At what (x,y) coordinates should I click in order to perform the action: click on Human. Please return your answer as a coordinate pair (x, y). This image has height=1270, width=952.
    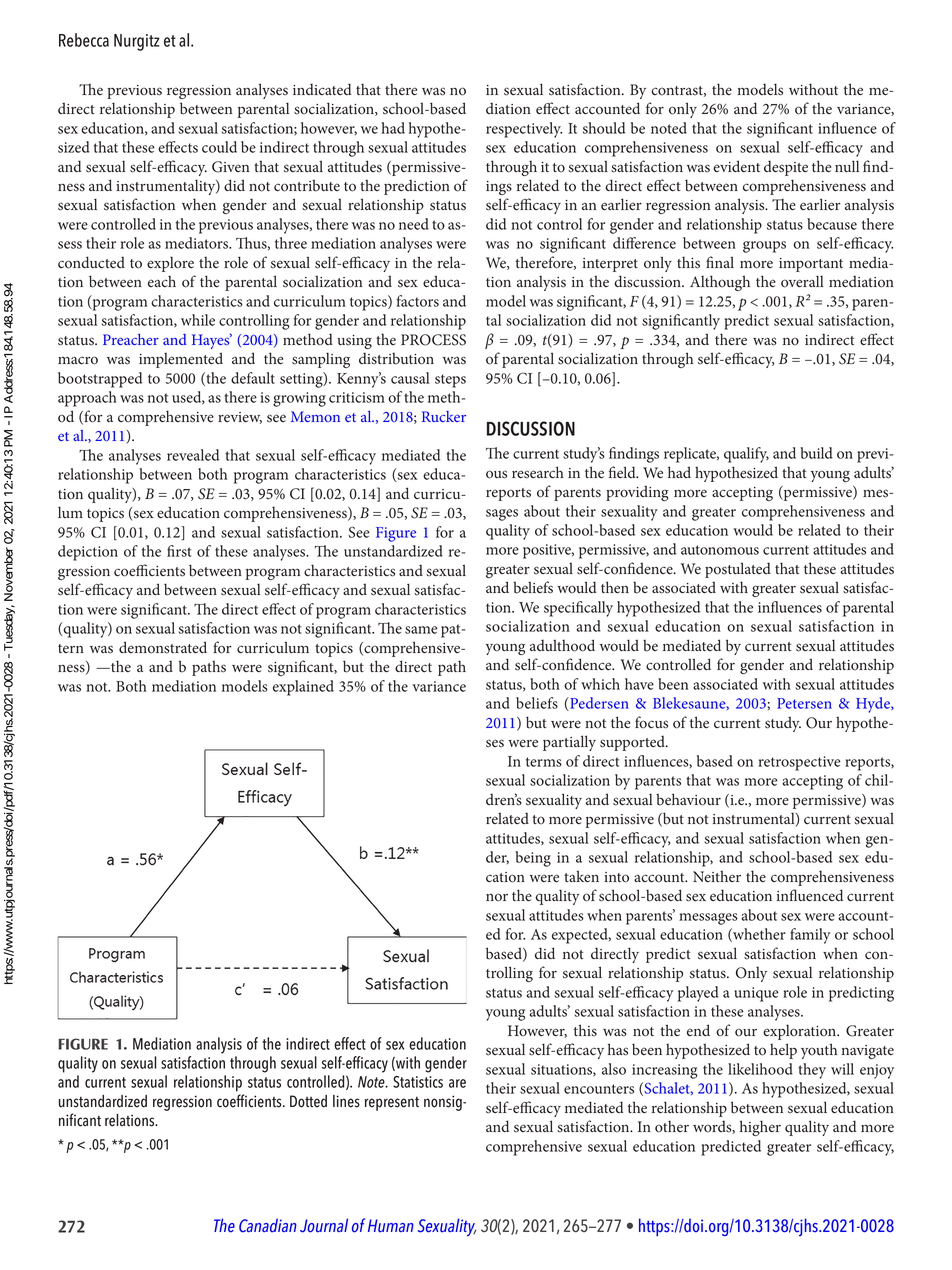
    Looking at the image, I should click on (391, 1226).
